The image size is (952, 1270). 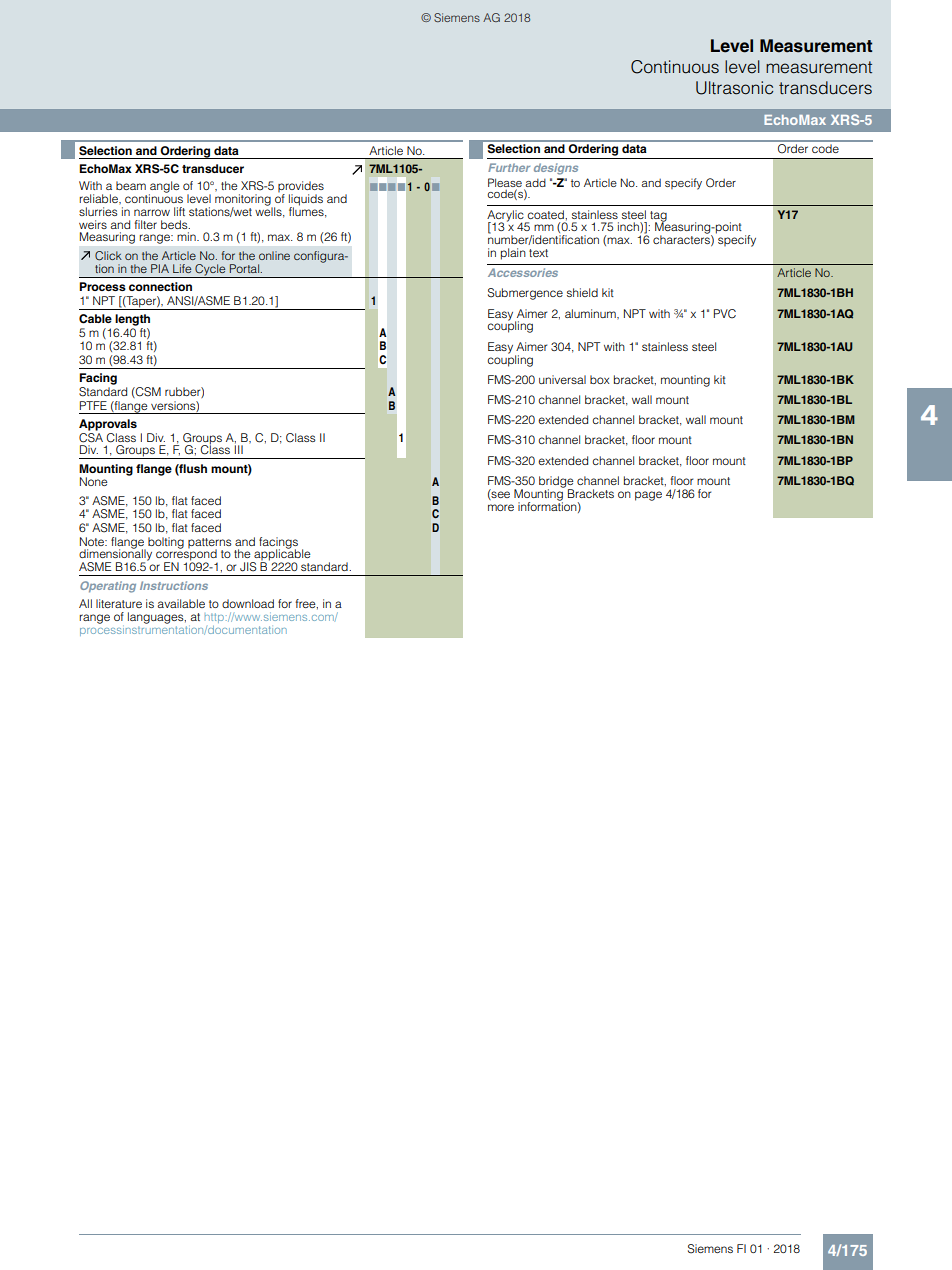 What do you see at coordinates (734, 88) in the screenshot?
I see `Ultrasonic` at bounding box center [734, 88].
